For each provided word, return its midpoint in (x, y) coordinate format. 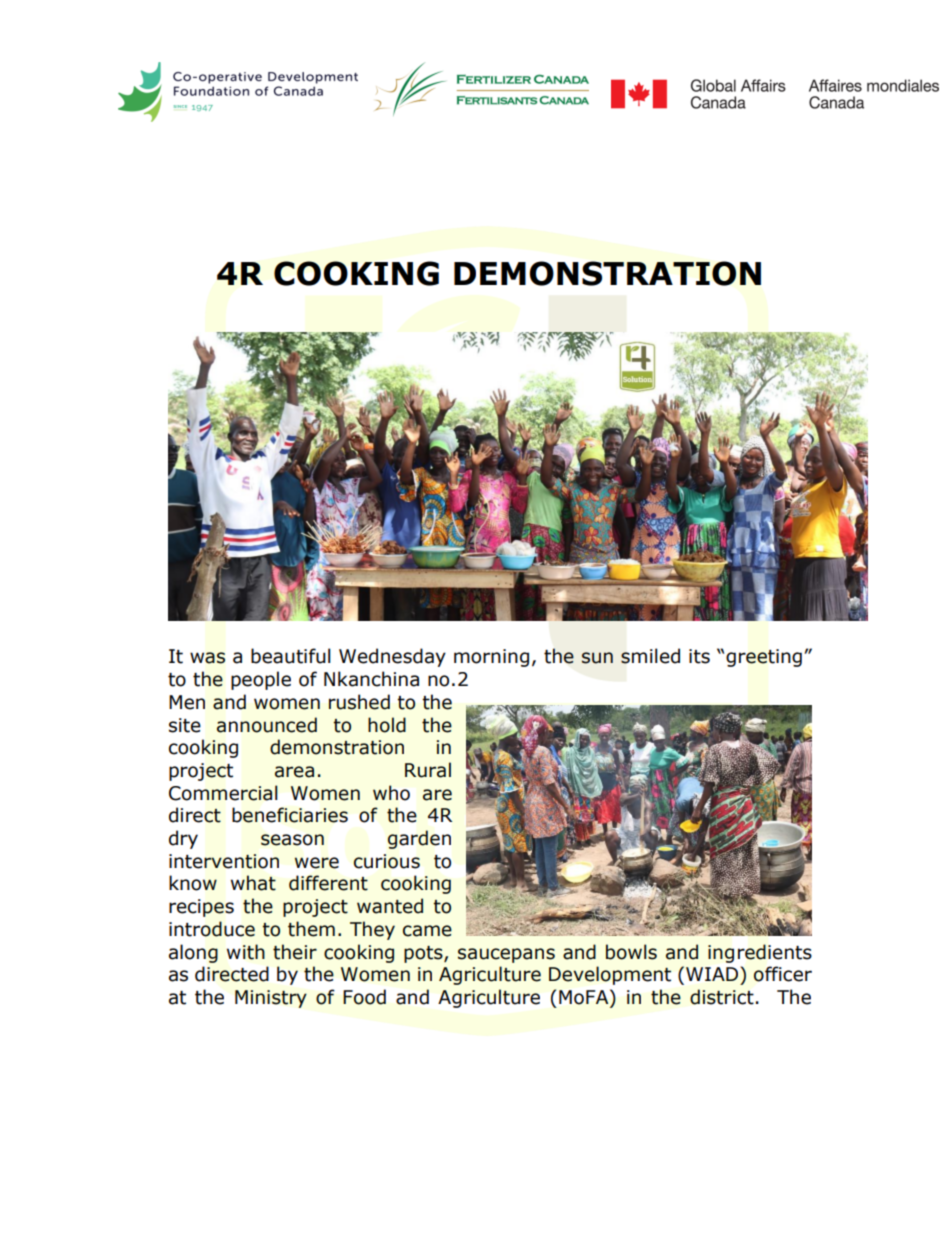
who (391, 793)
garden (419, 839)
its (699, 656)
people (261, 680)
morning (491, 658)
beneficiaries (290, 815)
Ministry (271, 999)
